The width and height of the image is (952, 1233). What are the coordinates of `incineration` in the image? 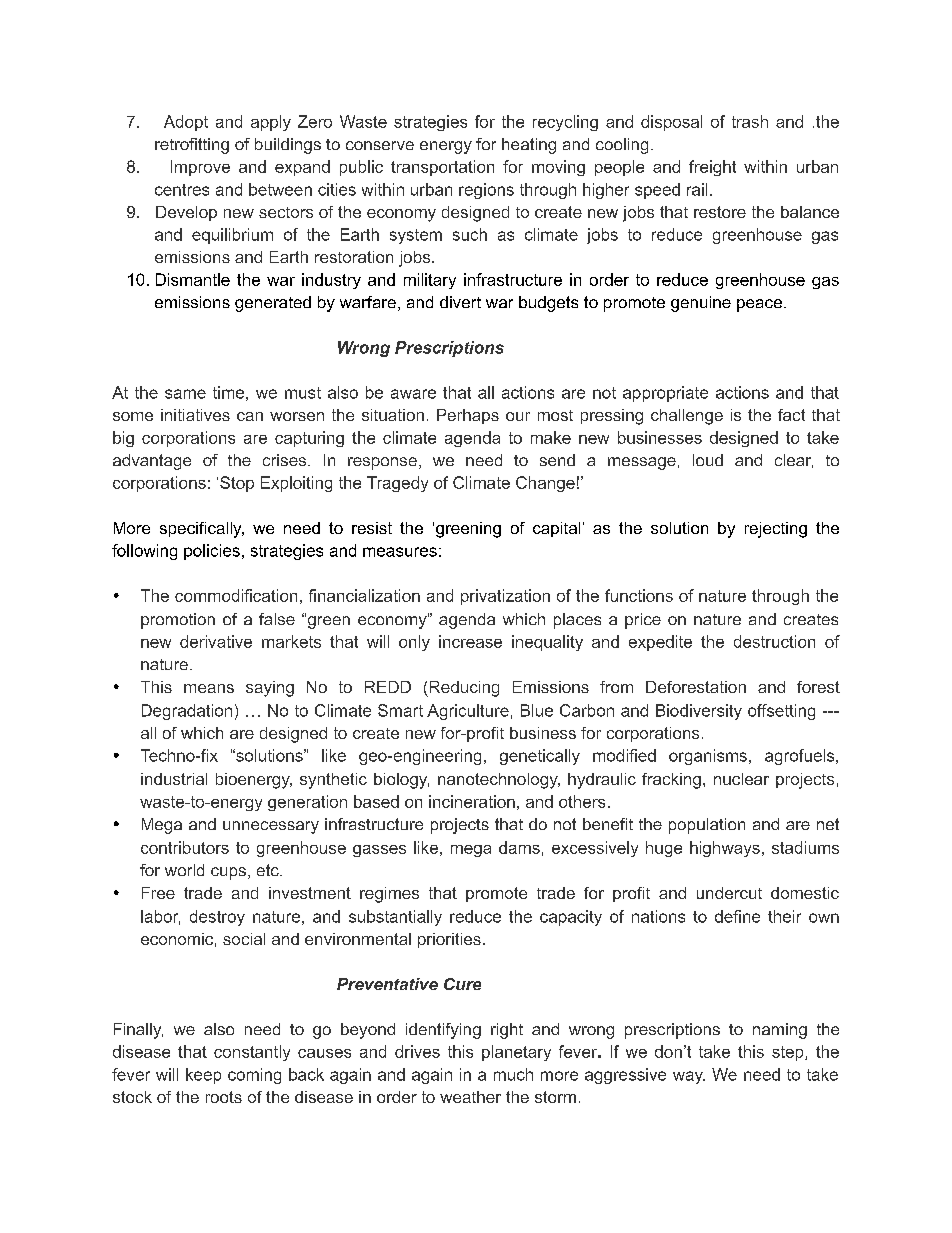 It's located at (472, 801).
